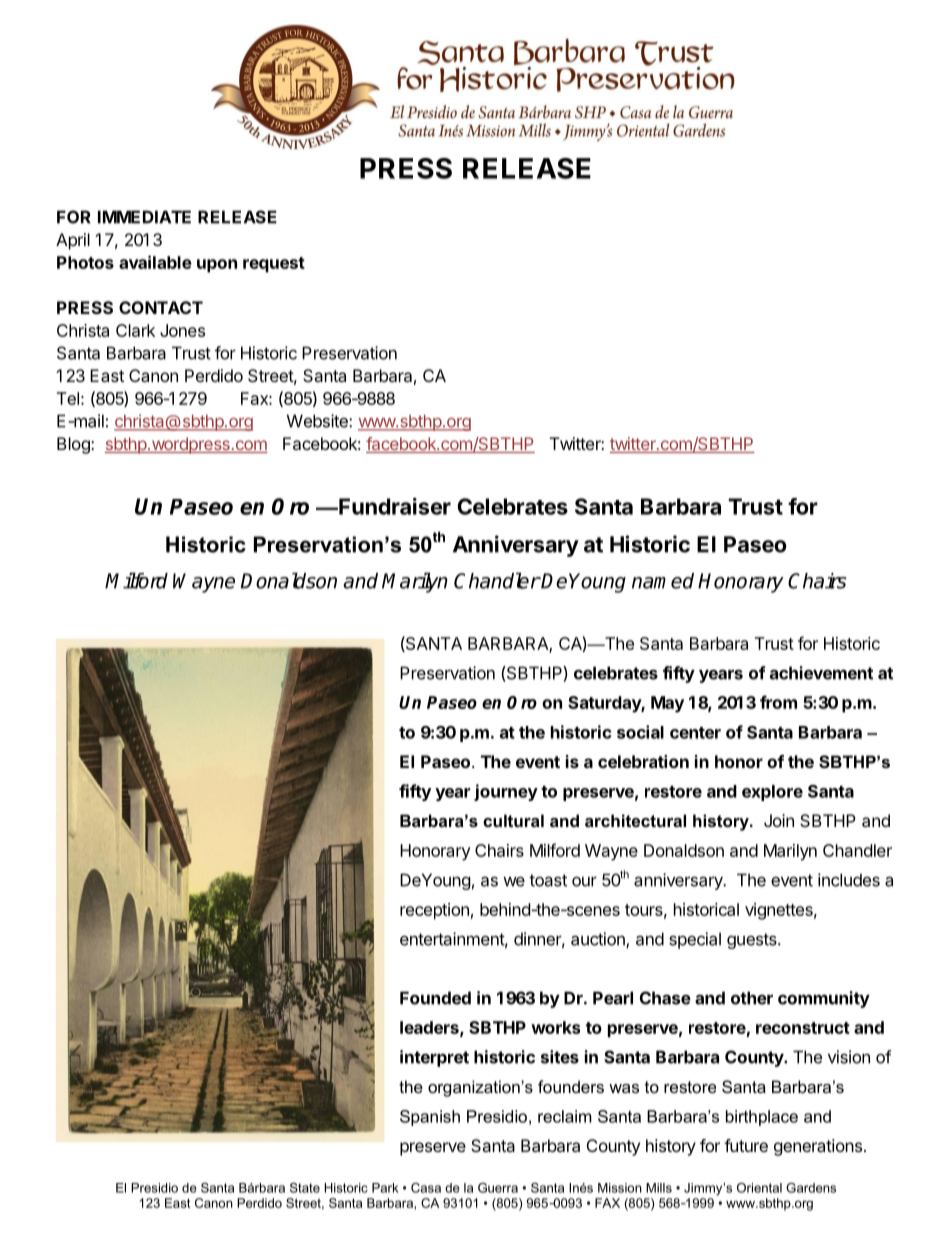 The image size is (952, 1233). I want to click on Casa, so click(426, 1188).
